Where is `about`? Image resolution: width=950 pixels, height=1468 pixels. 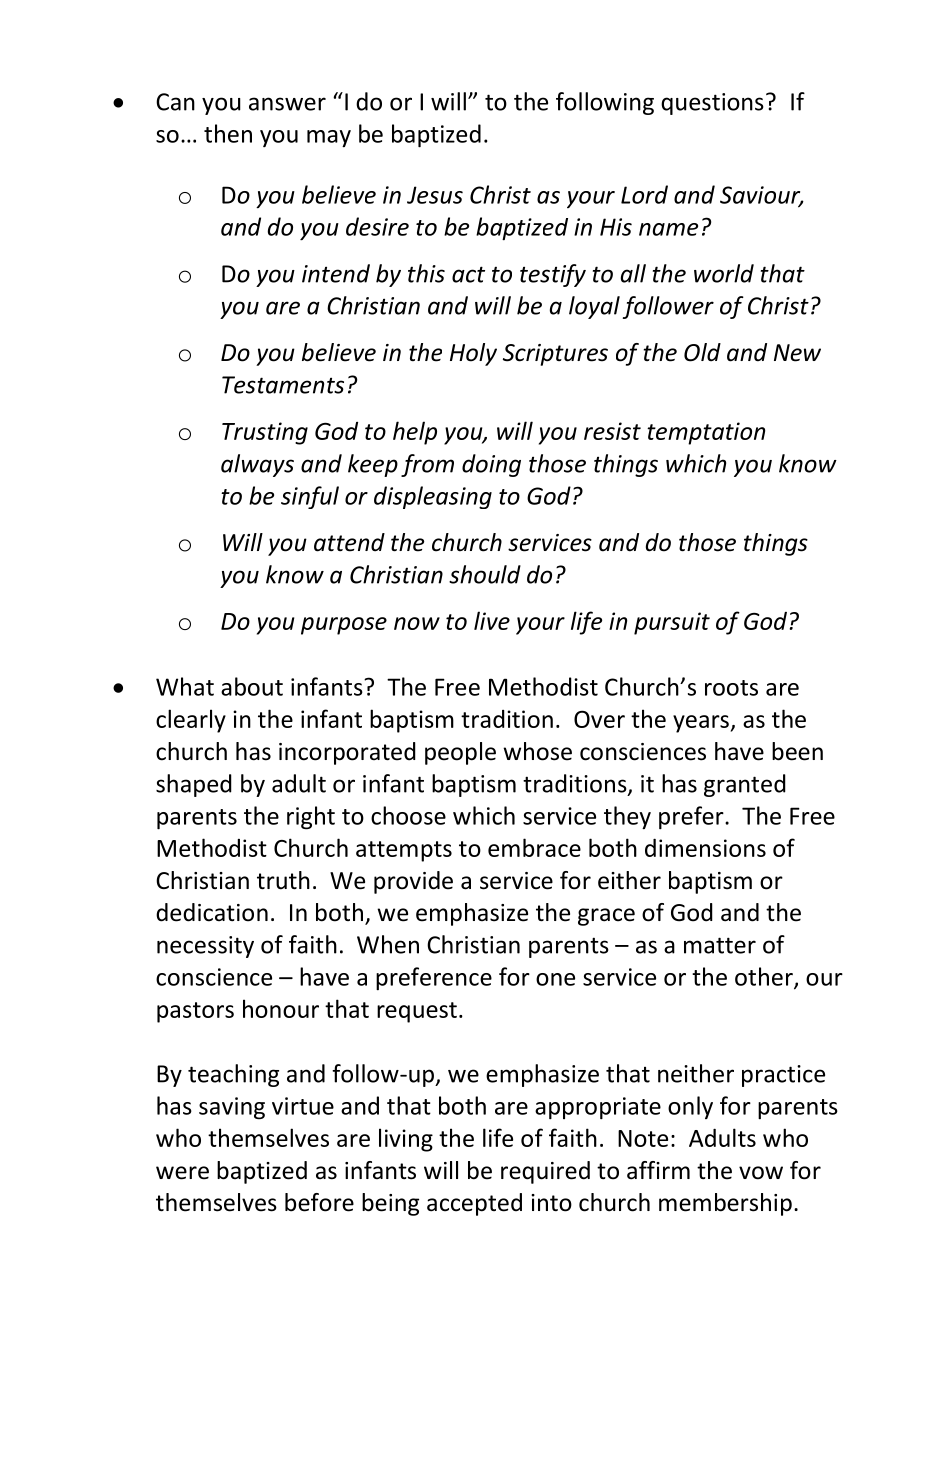
about is located at coordinates (252, 686).
